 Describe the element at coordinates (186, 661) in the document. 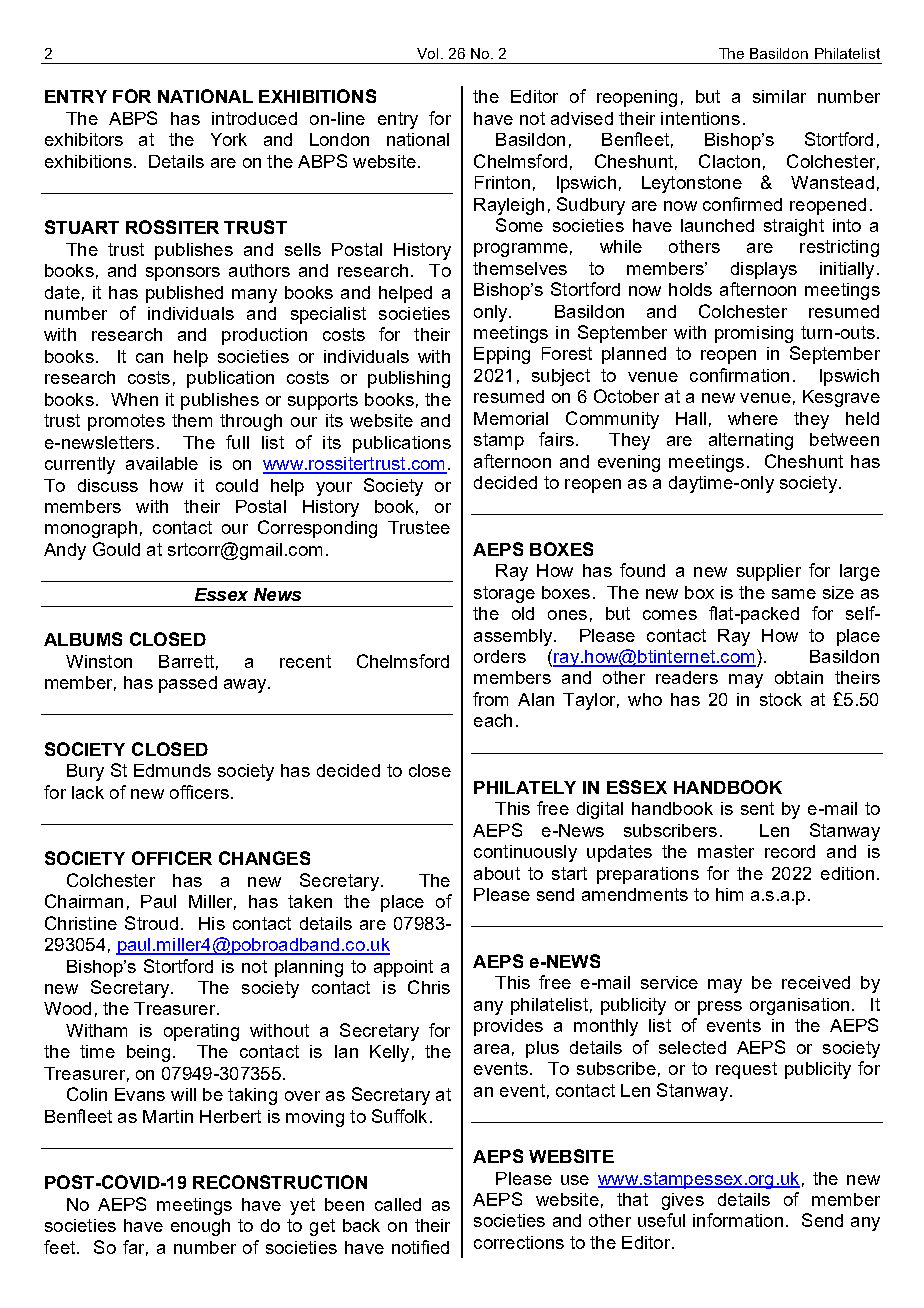

I see `Barrett` at that location.
